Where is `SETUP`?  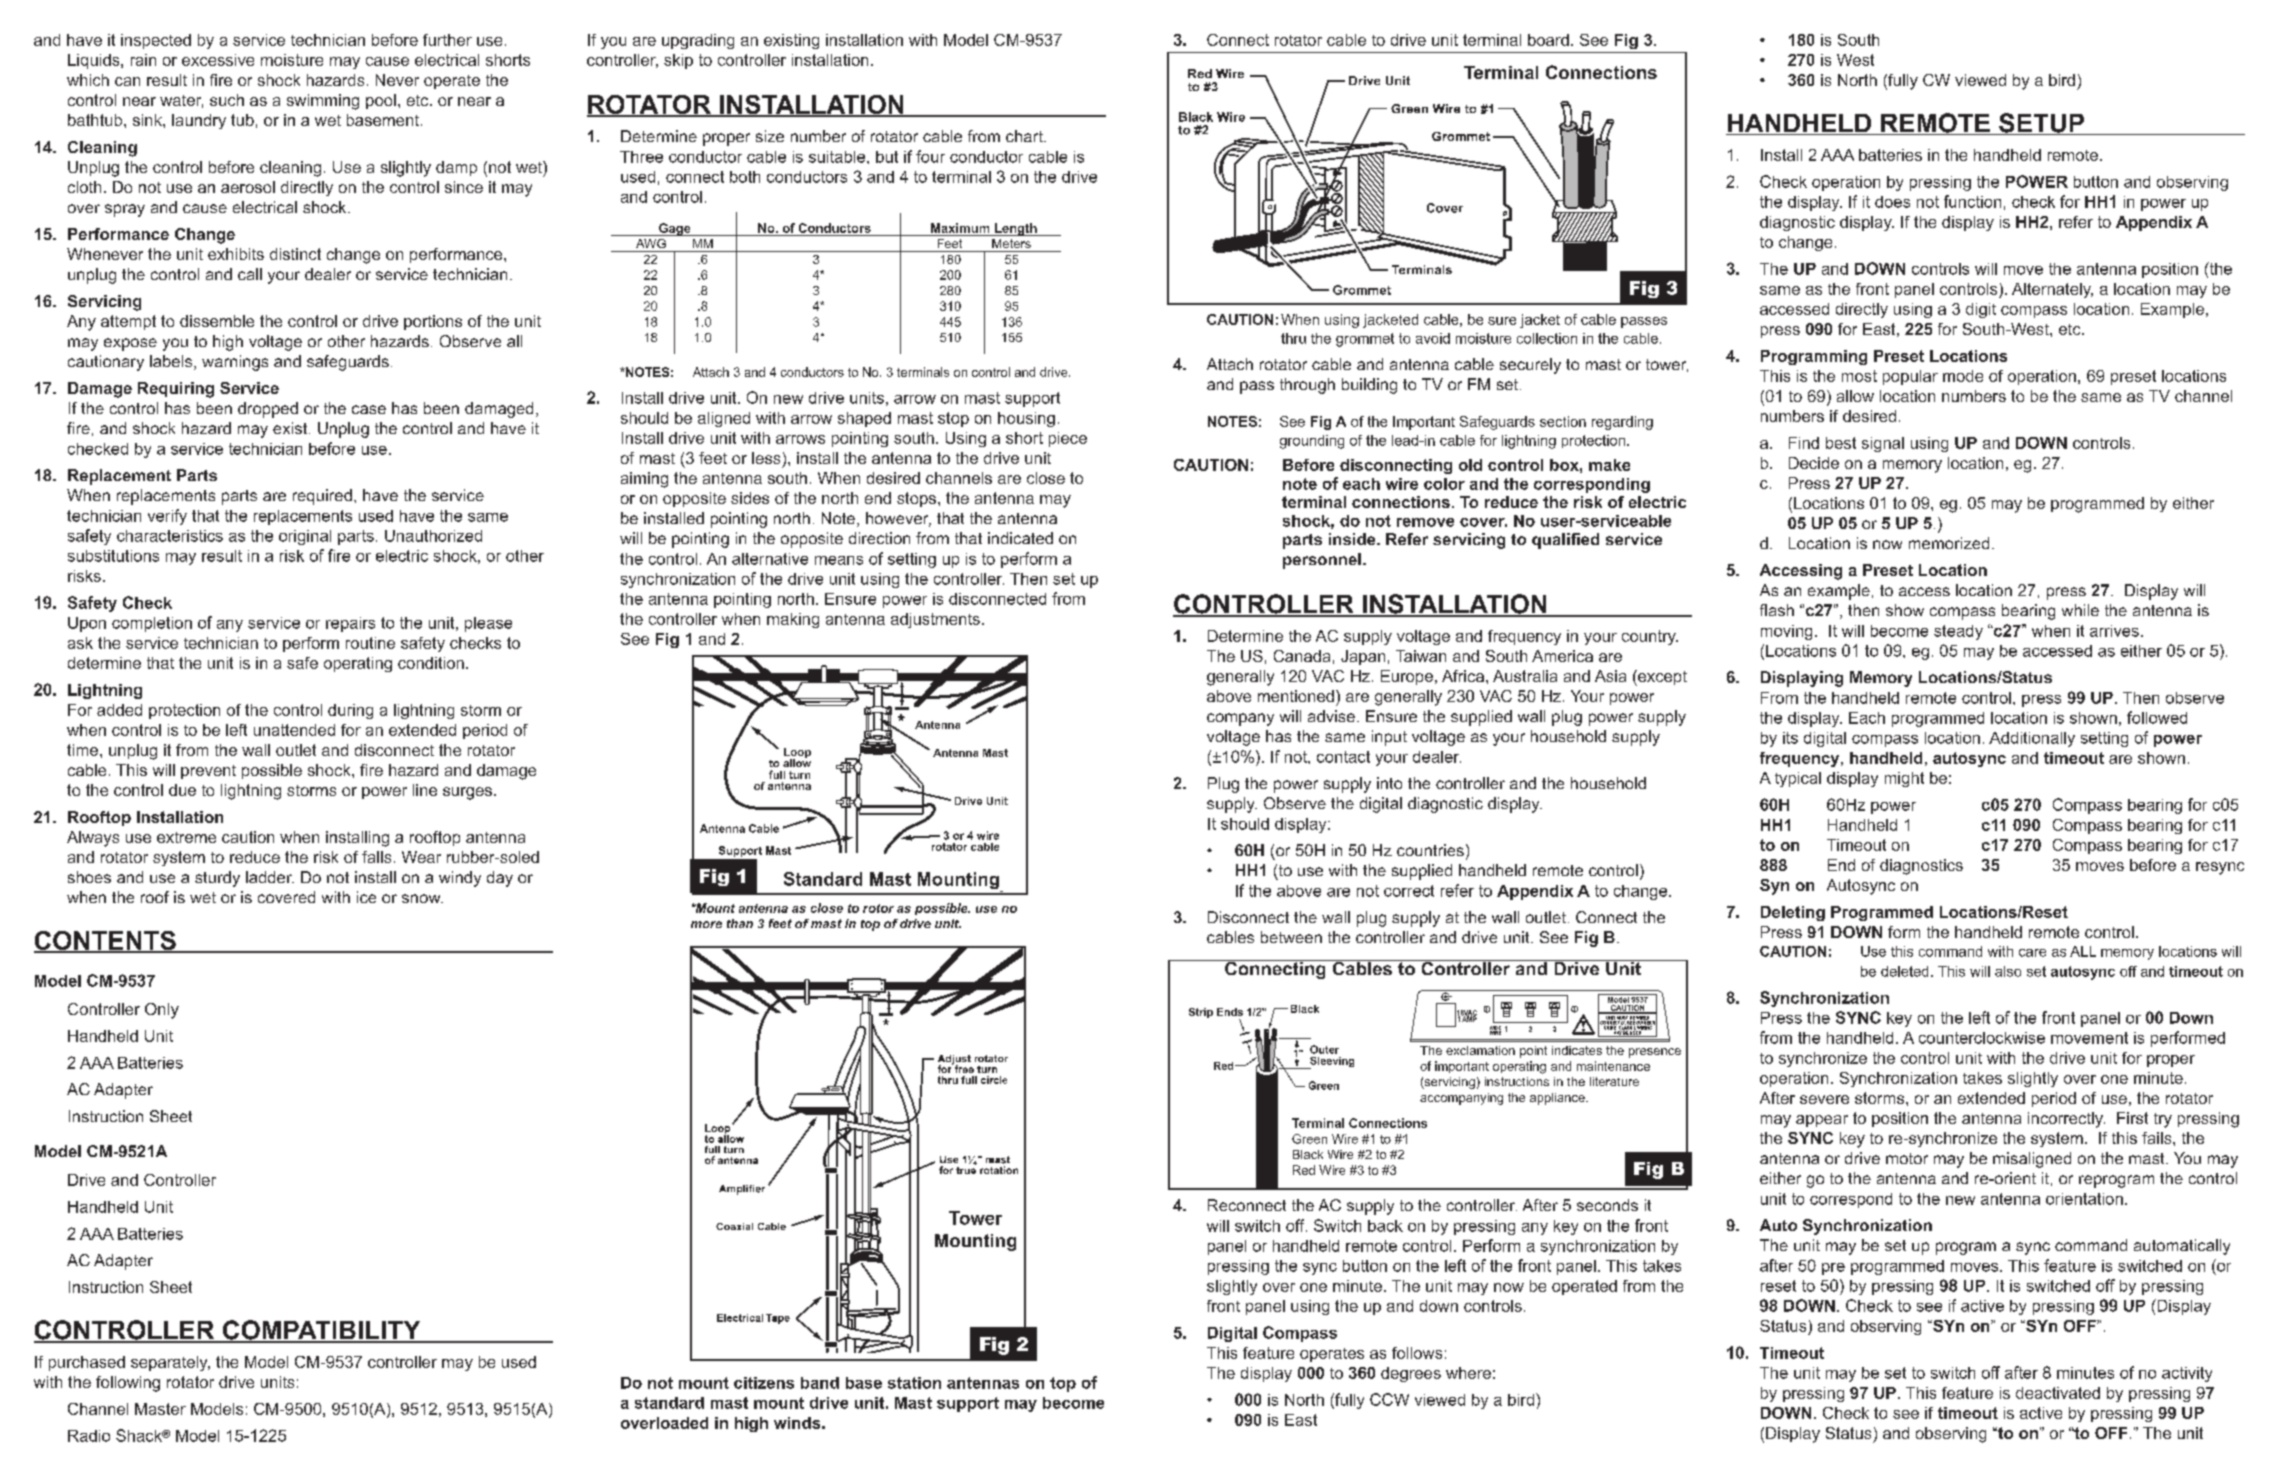
SETUP is located at coordinates (2041, 124).
